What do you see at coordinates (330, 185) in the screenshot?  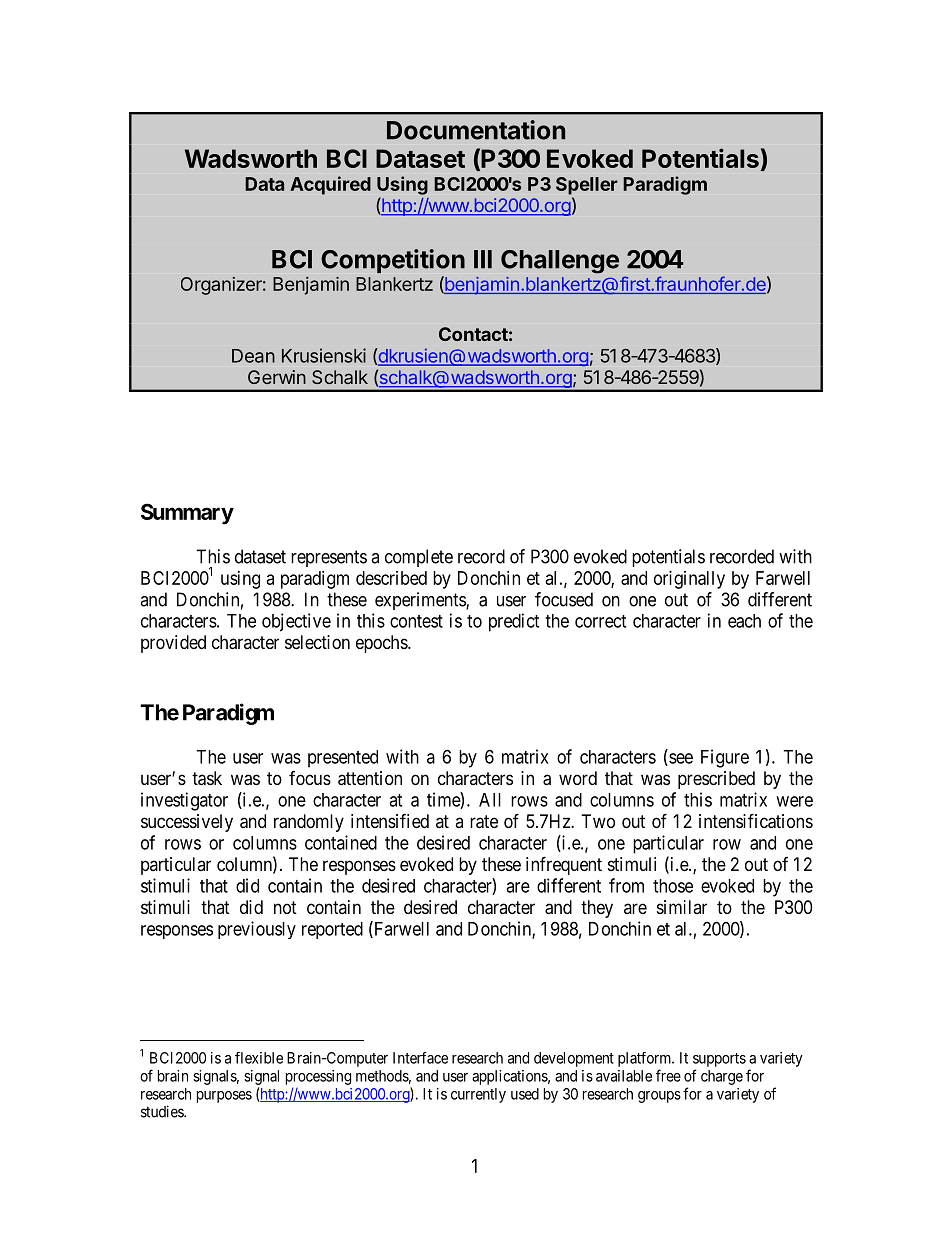 I see `Acquired` at bounding box center [330, 185].
